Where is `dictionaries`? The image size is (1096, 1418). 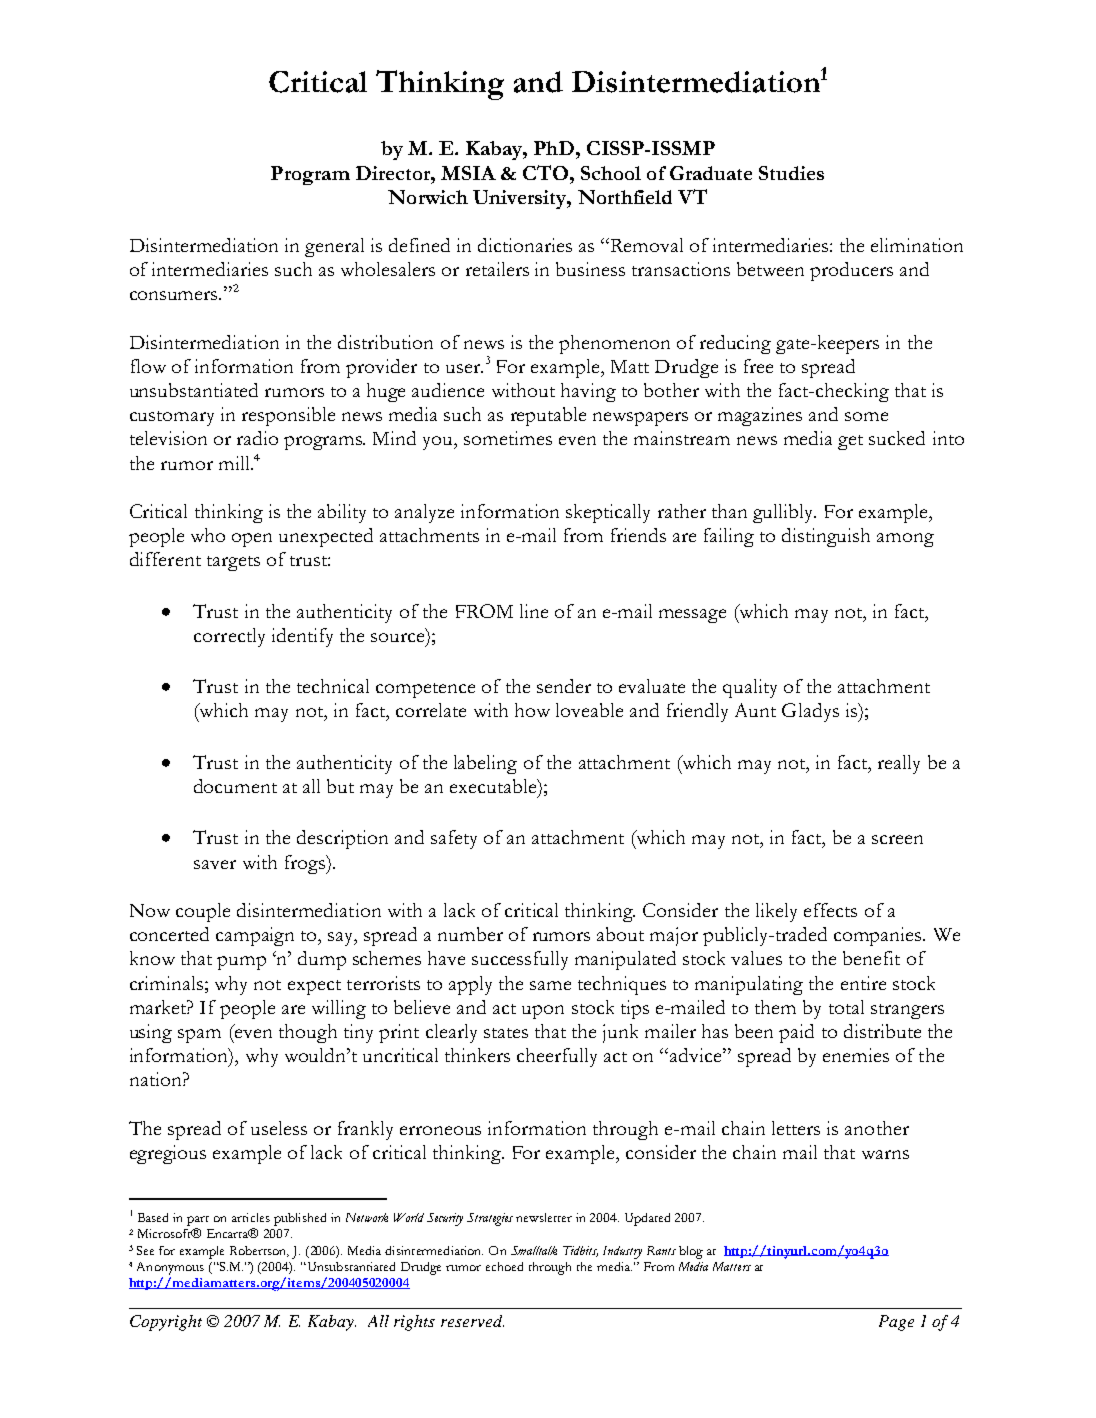 dictionaries is located at coordinates (525, 245).
